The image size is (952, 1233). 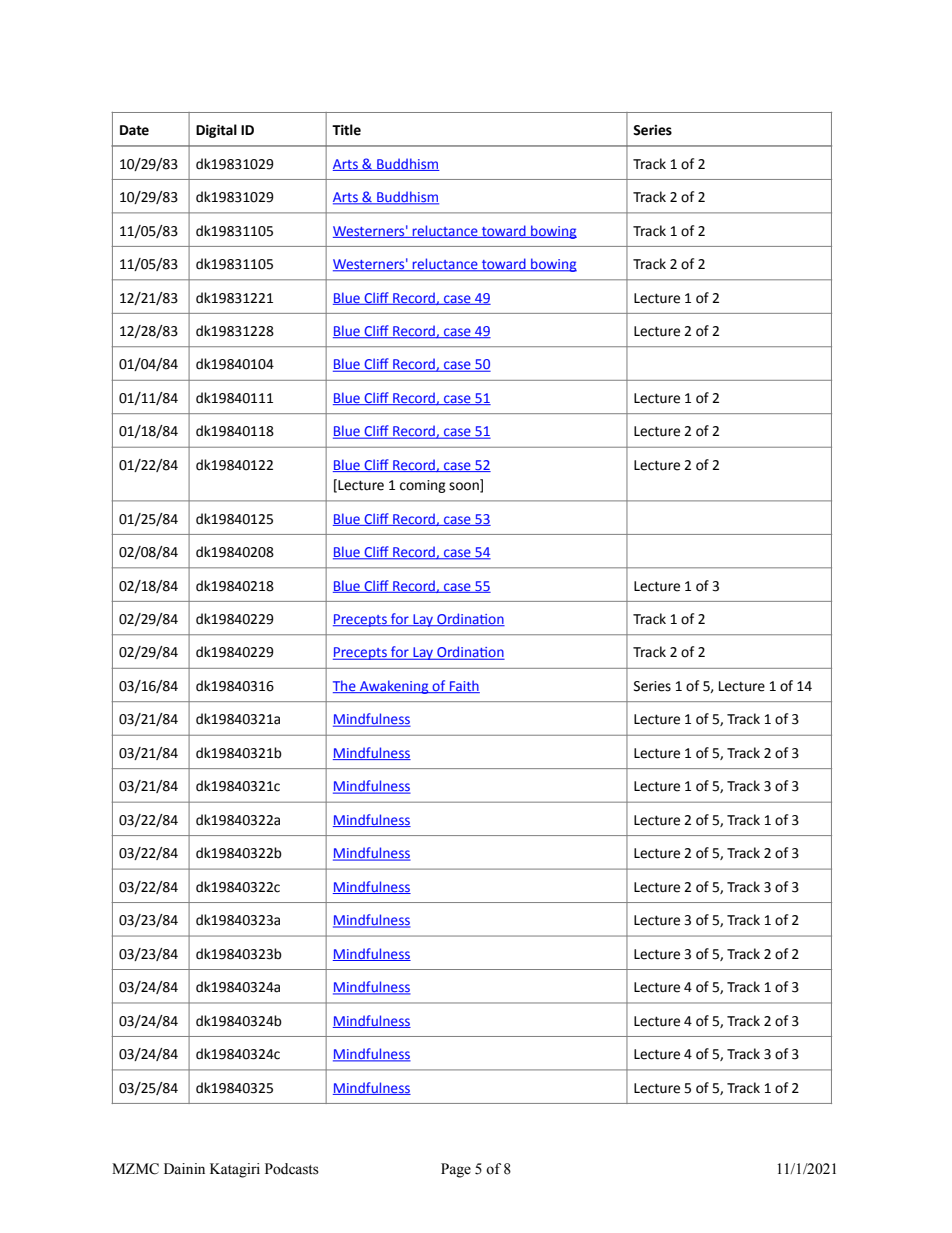 I want to click on Faith, so click(x=464, y=686).
